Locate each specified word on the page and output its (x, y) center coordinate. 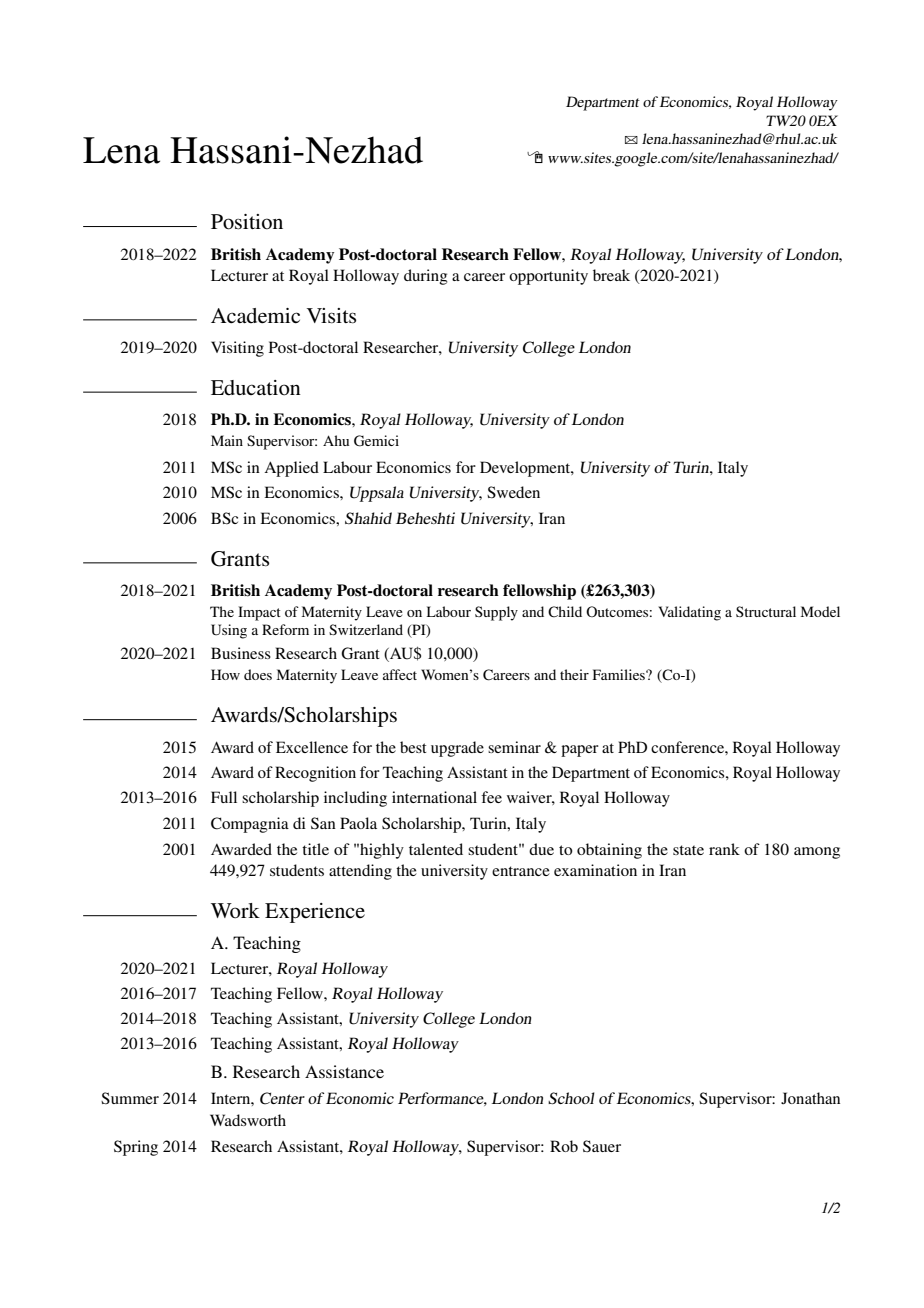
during (426, 277)
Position (247, 222)
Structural (766, 611)
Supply (496, 613)
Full (224, 797)
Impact (259, 613)
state (688, 850)
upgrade (457, 749)
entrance (521, 871)
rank (724, 849)
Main (227, 440)
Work (235, 911)
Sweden (513, 492)
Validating (689, 613)
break (611, 275)
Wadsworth (248, 1120)
